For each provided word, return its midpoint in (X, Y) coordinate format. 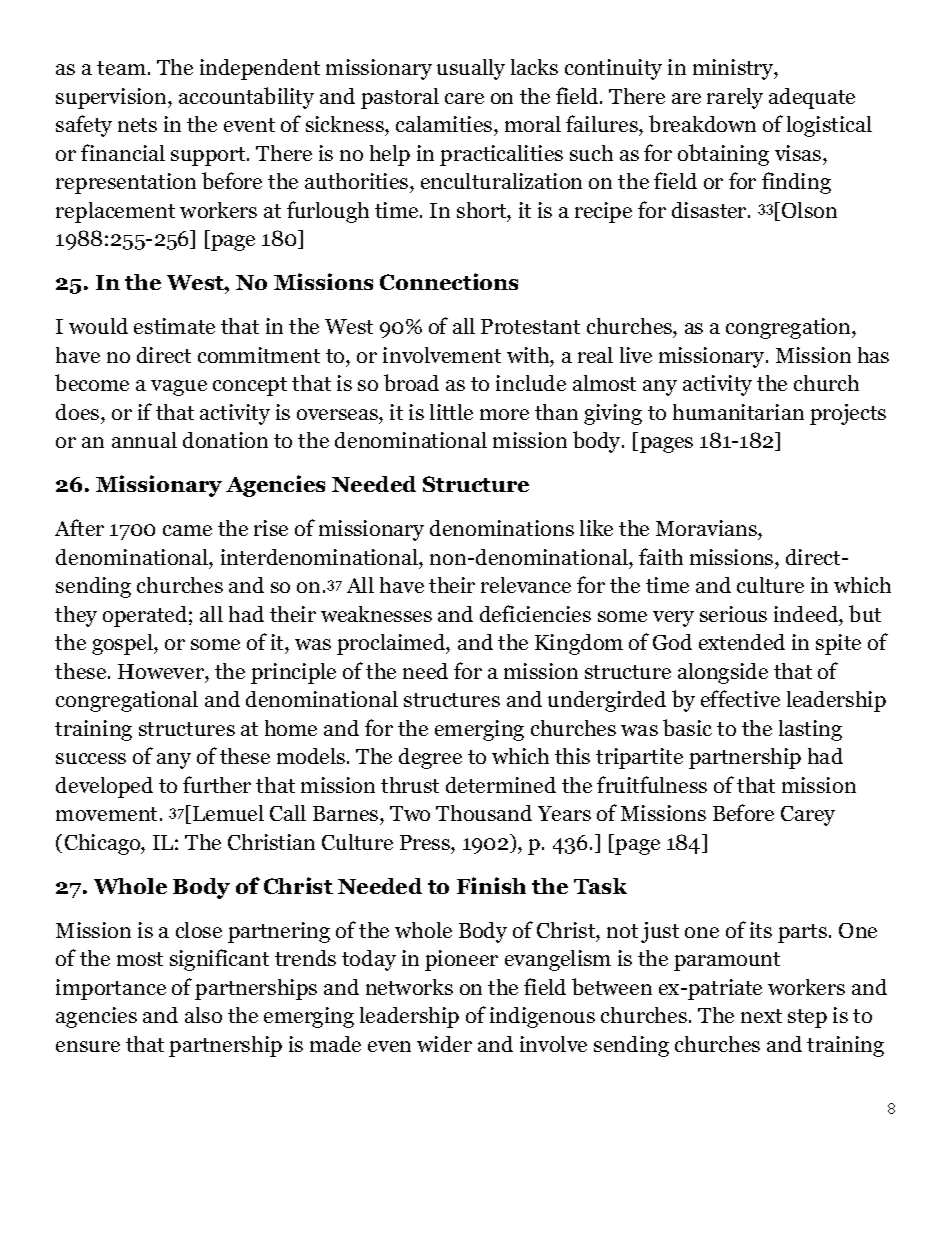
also (203, 1015)
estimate (174, 326)
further (217, 784)
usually (471, 69)
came (187, 530)
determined (501, 785)
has (873, 355)
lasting (810, 730)
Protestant (530, 326)
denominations (502, 528)
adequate (812, 98)
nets (137, 125)
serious (733, 614)
